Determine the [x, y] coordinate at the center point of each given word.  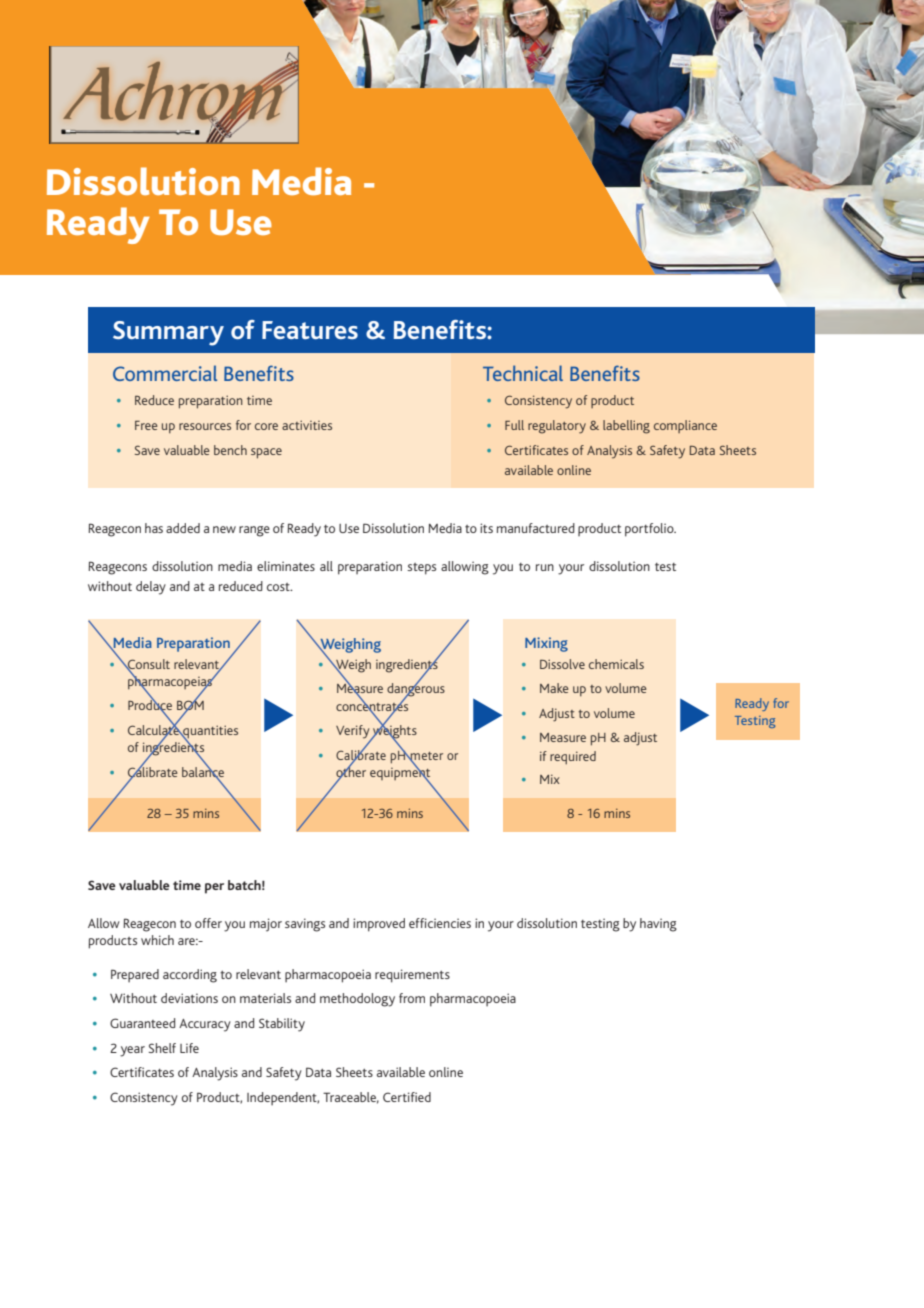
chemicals [616, 664]
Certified [407, 1097]
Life [189, 1048]
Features [310, 330]
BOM [190, 706]
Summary [168, 333]
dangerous [416, 690]
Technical [523, 373]
